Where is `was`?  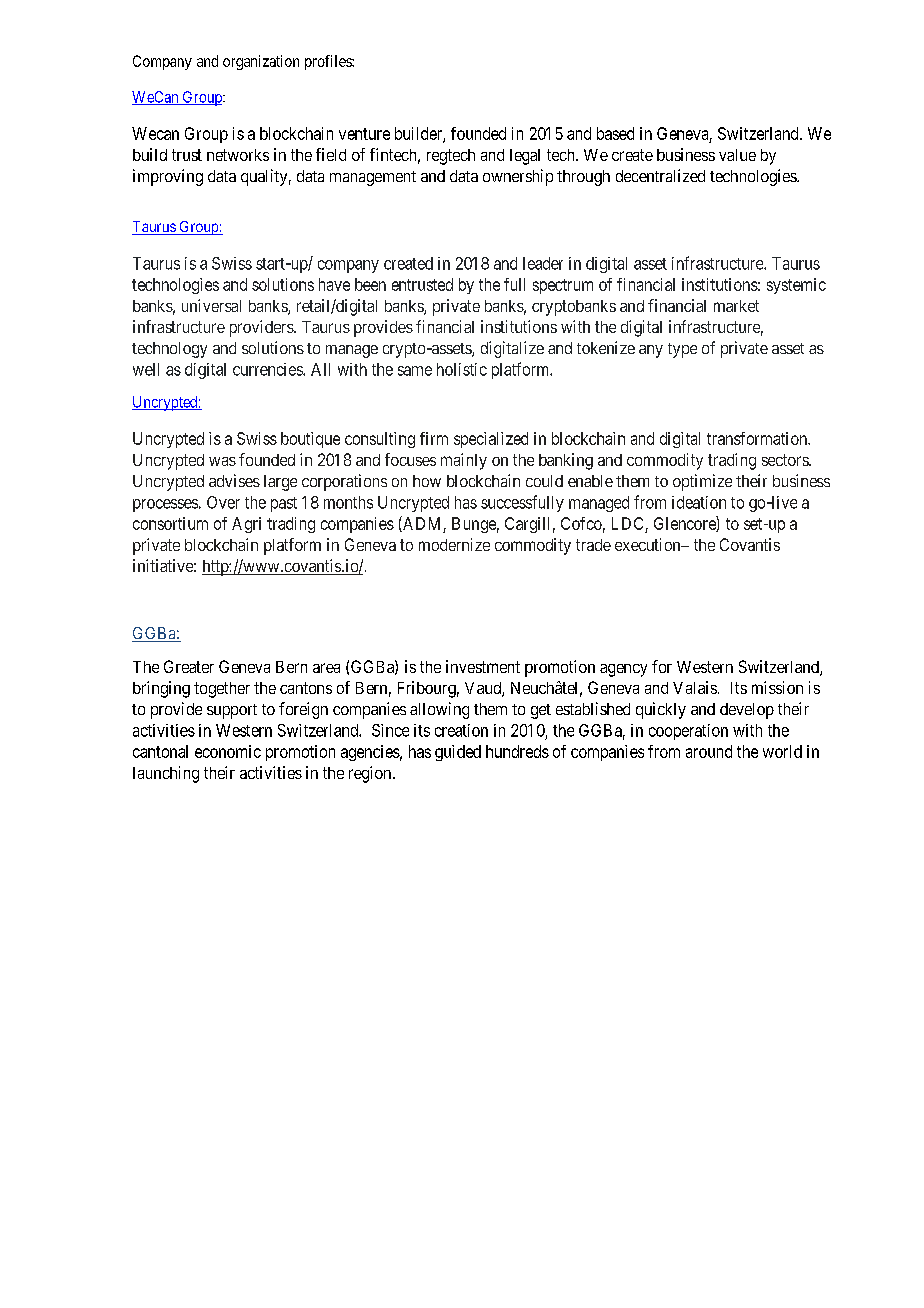
was is located at coordinates (222, 461).
